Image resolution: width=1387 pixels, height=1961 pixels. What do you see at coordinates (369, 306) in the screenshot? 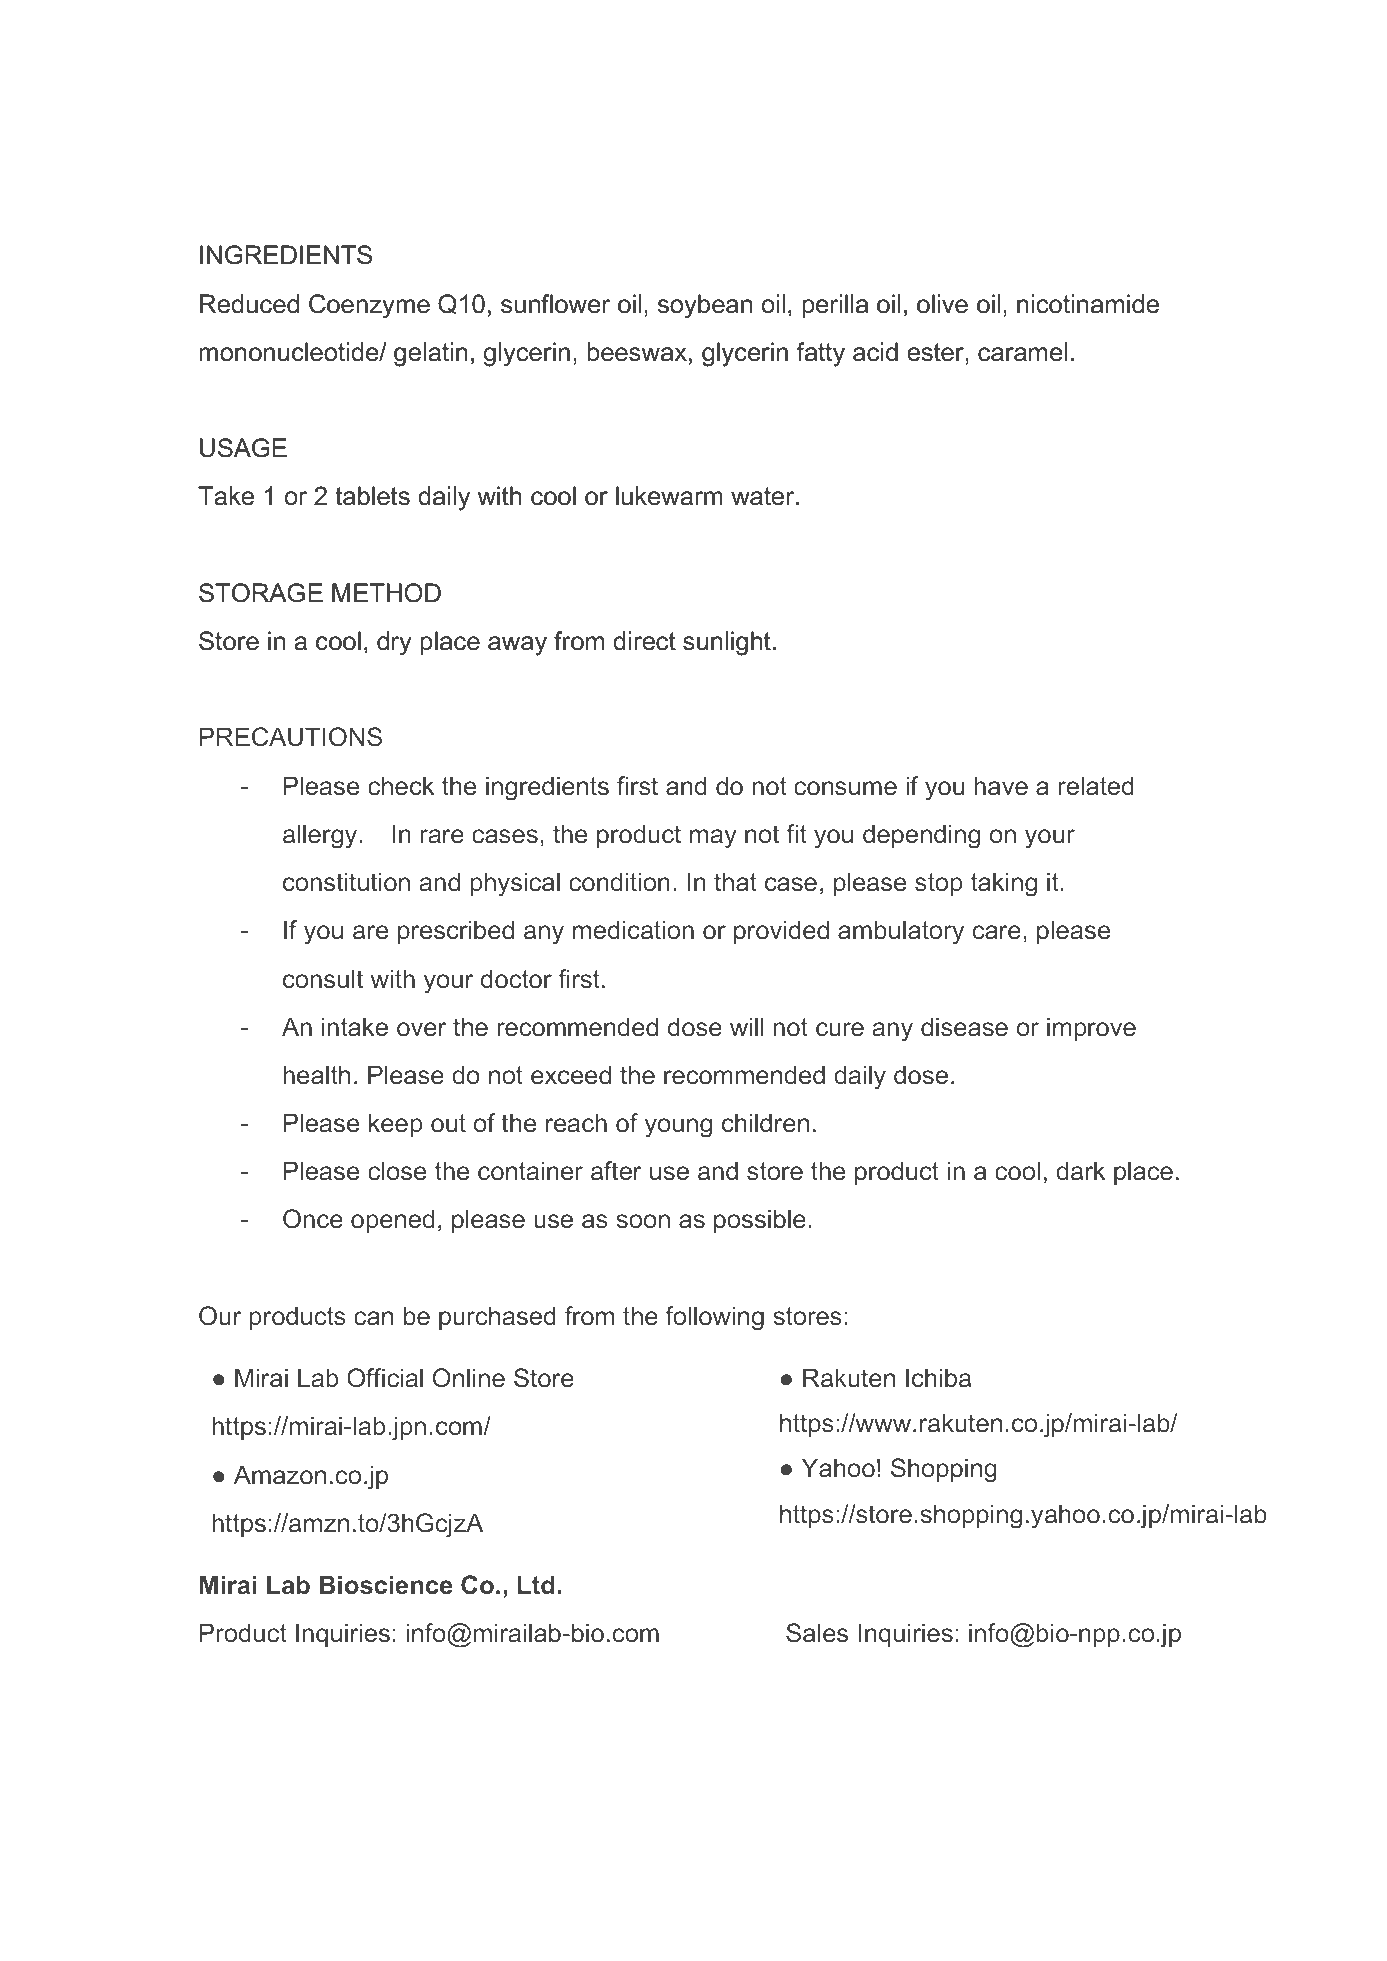
I see `Coenzyme` at bounding box center [369, 306].
